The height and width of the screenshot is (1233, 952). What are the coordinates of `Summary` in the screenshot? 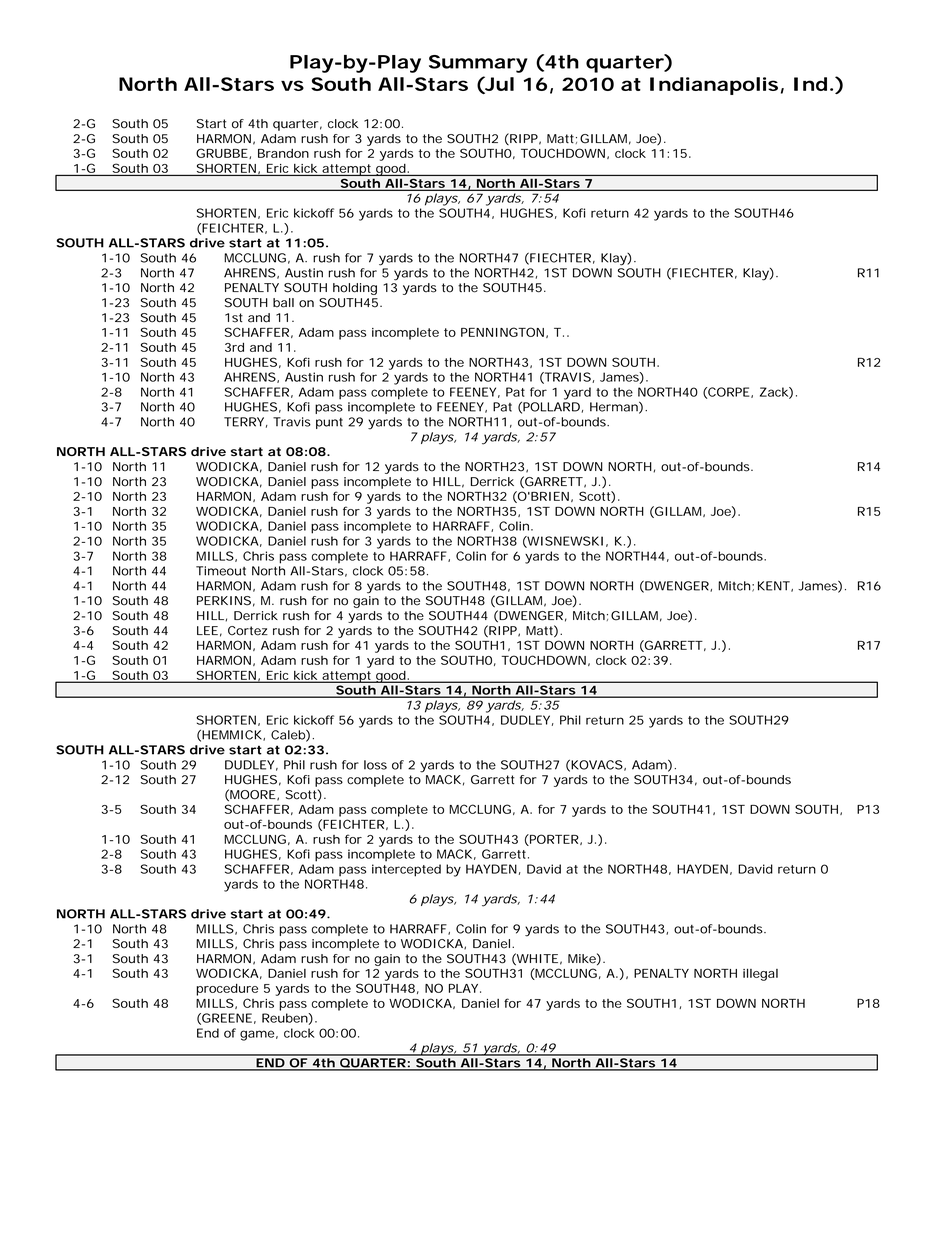 It's located at (478, 64).
